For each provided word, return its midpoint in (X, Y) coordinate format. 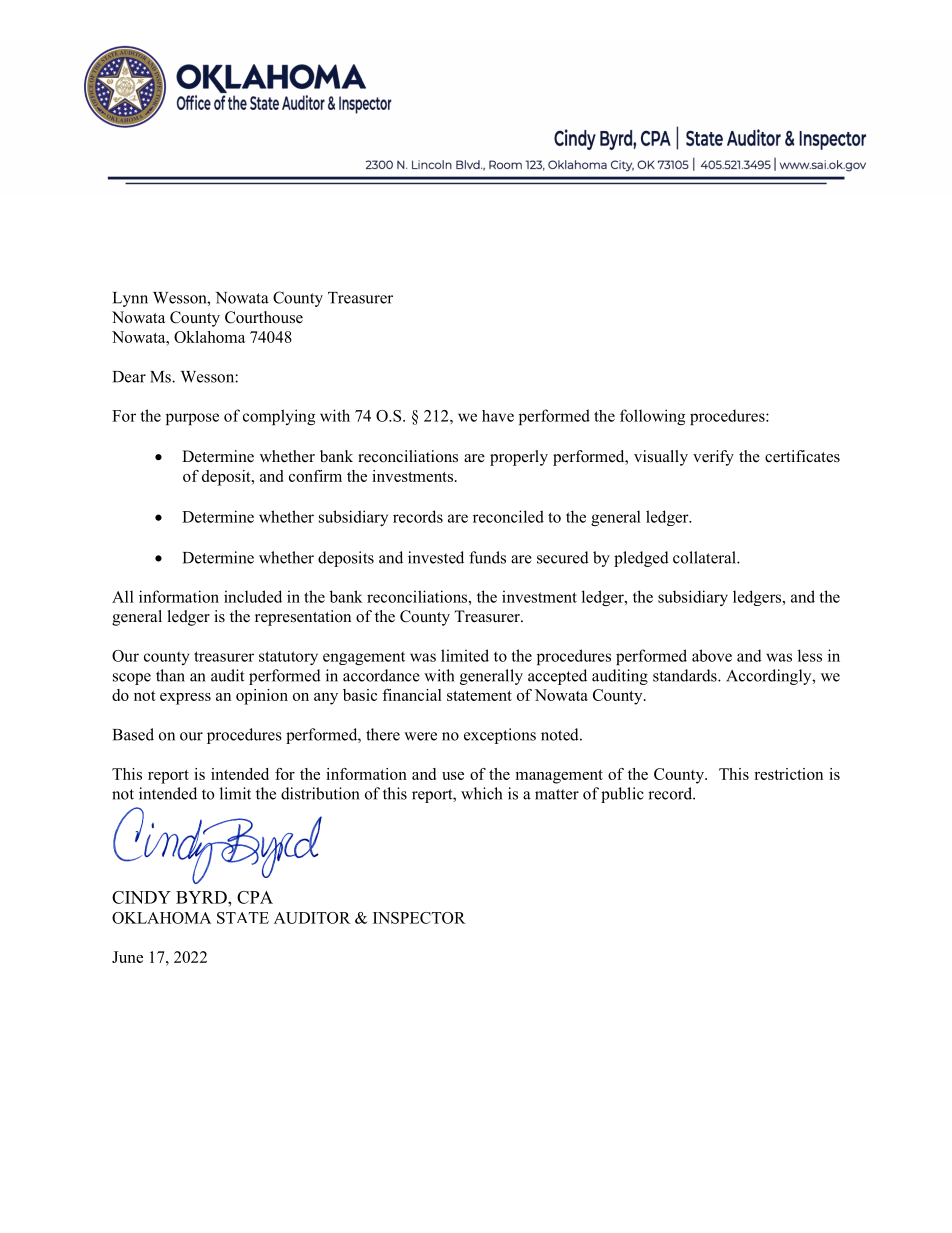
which (481, 793)
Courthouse (264, 317)
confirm (315, 476)
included (253, 596)
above (712, 655)
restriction (788, 774)
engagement (364, 658)
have (498, 416)
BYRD (202, 897)
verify (713, 458)
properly (519, 458)
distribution (320, 793)
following (652, 417)
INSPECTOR (419, 918)
